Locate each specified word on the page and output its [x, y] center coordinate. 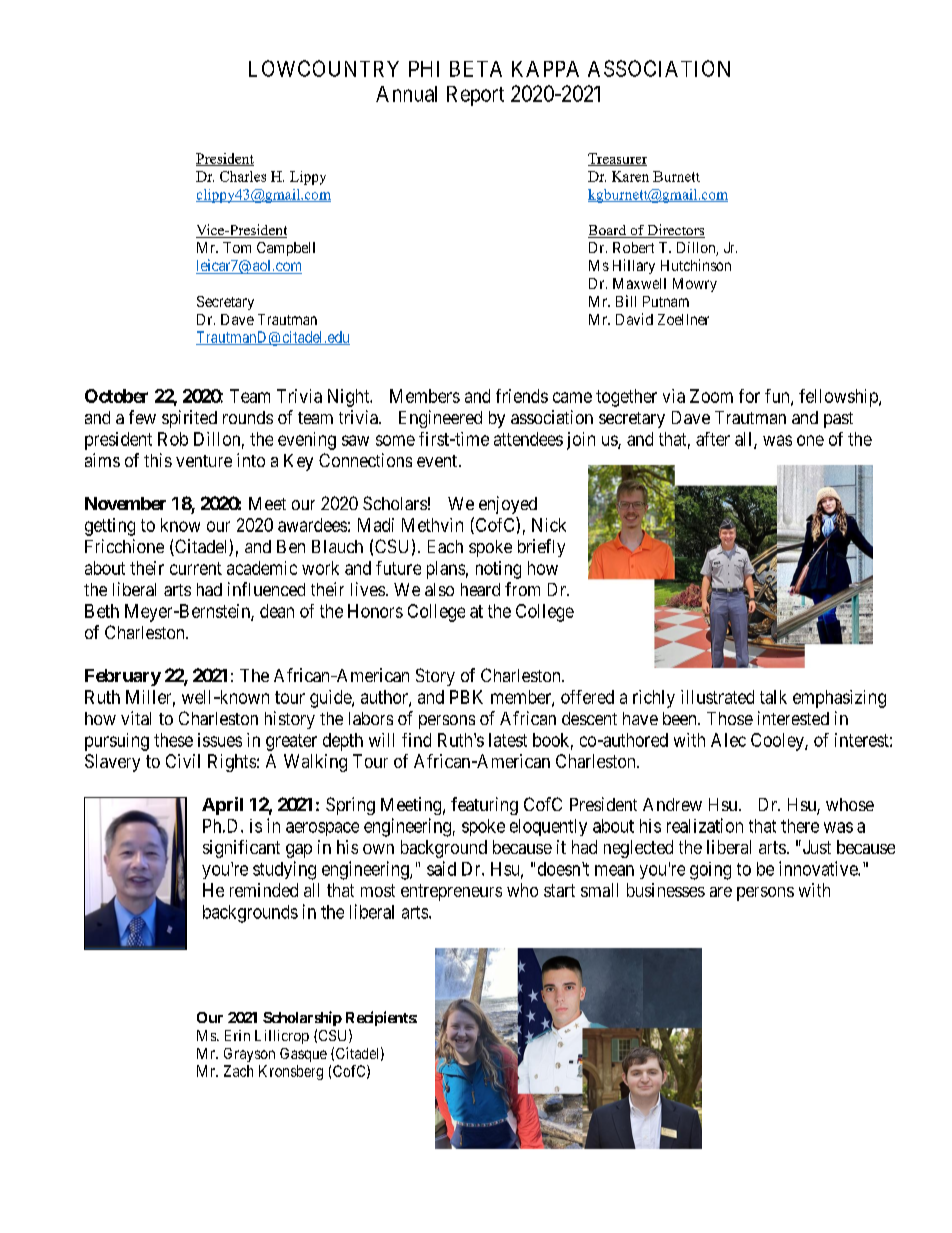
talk [773, 697]
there [800, 826]
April [222, 806]
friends [522, 396]
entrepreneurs [451, 892]
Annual [406, 94]
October [116, 396]
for [749, 396]
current [196, 568]
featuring [484, 806]
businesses [666, 890]
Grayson [249, 1055]
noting [498, 570]
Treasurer [617, 159]
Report [475, 96]
